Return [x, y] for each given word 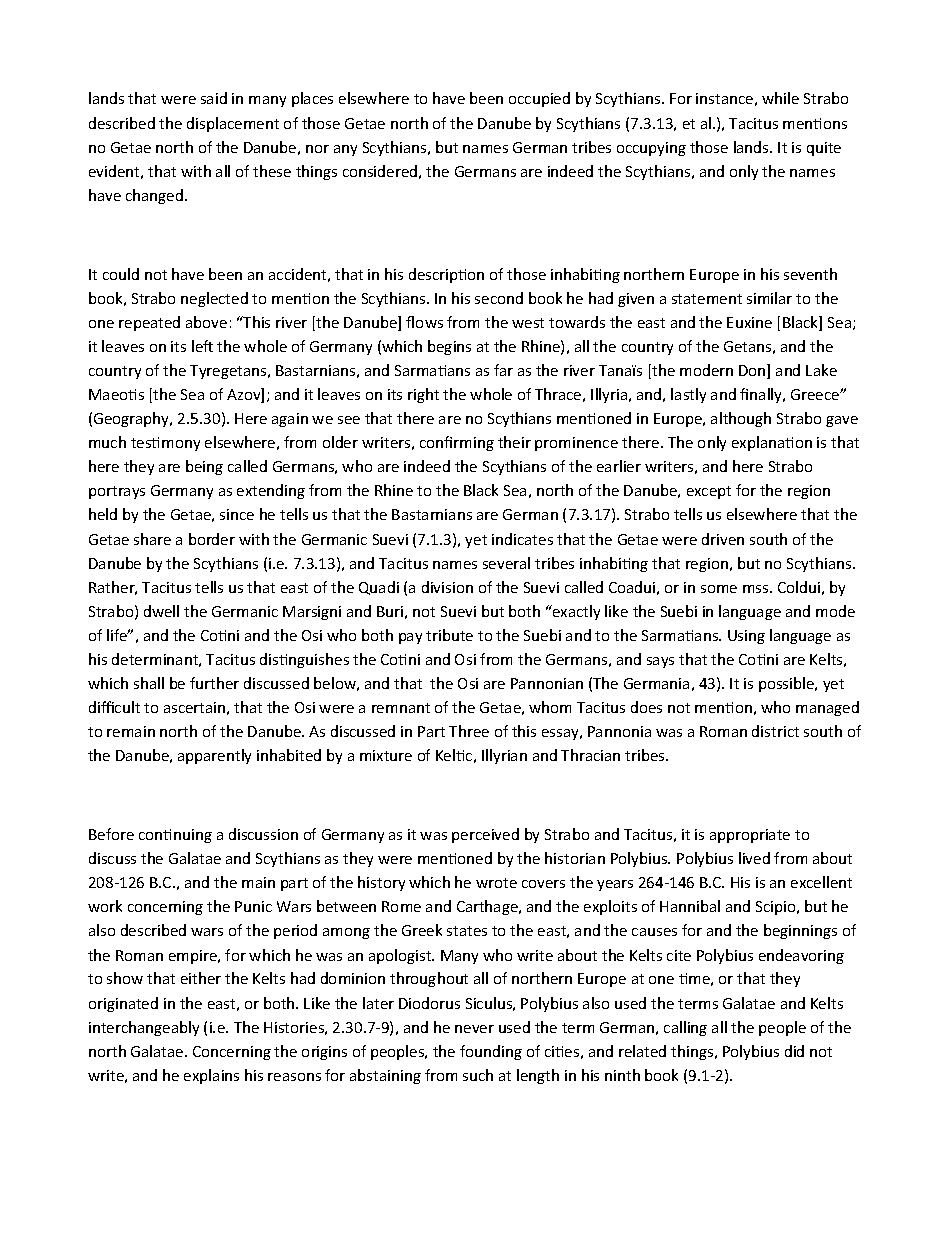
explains [211, 1076]
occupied [539, 99]
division [447, 587]
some [719, 589]
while [780, 98]
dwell [161, 611]
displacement [233, 124]
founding [491, 1052]
